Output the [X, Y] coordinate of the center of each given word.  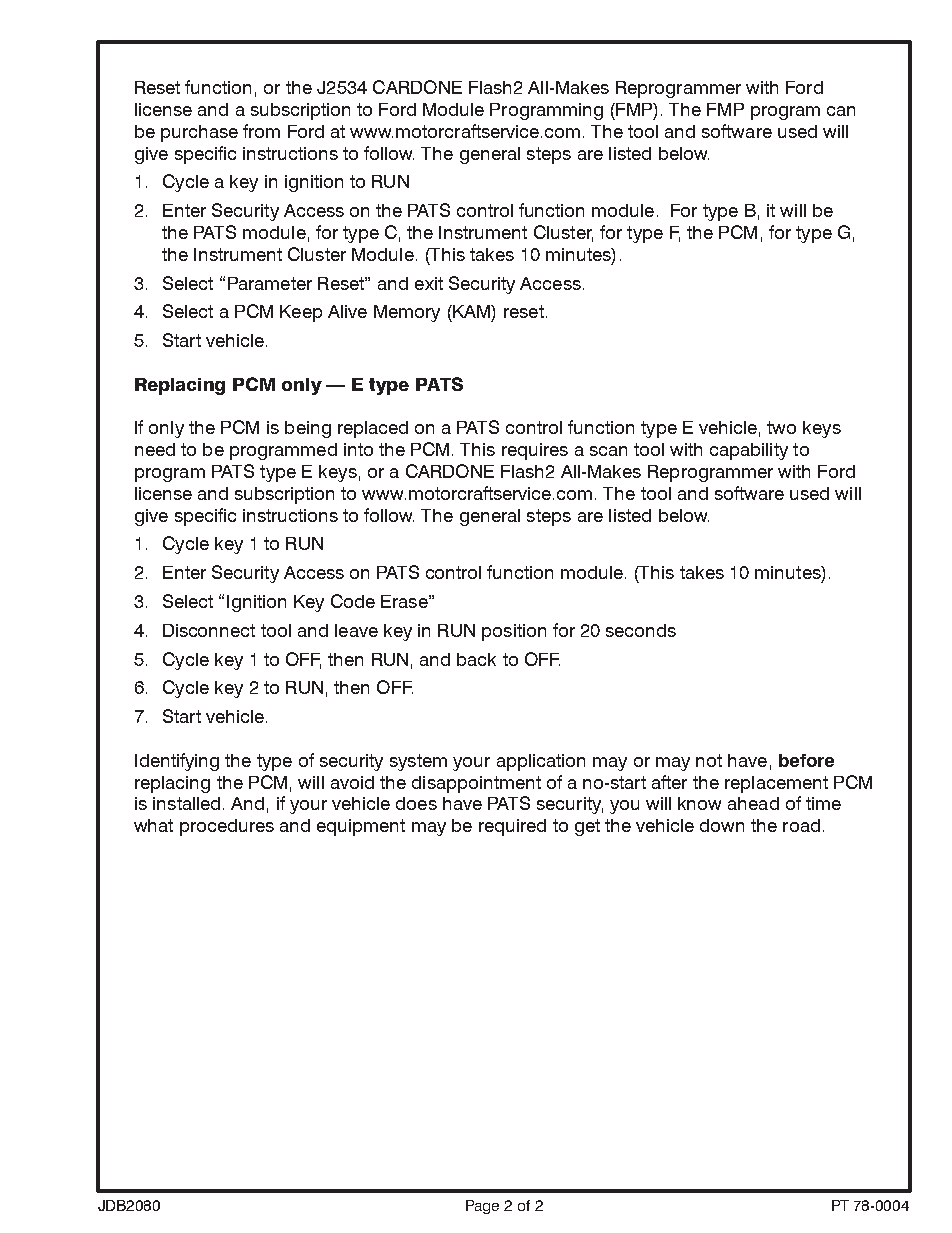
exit [429, 283]
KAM [471, 311]
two [781, 427]
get [587, 827]
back [476, 659]
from [261, 131]
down [722, 825]
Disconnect [209, 630]
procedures [227, 827]
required [512, 827]
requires [535, 451]
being [308, 429]
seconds [641, 630]
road [801, 825]
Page [482, 1207]
